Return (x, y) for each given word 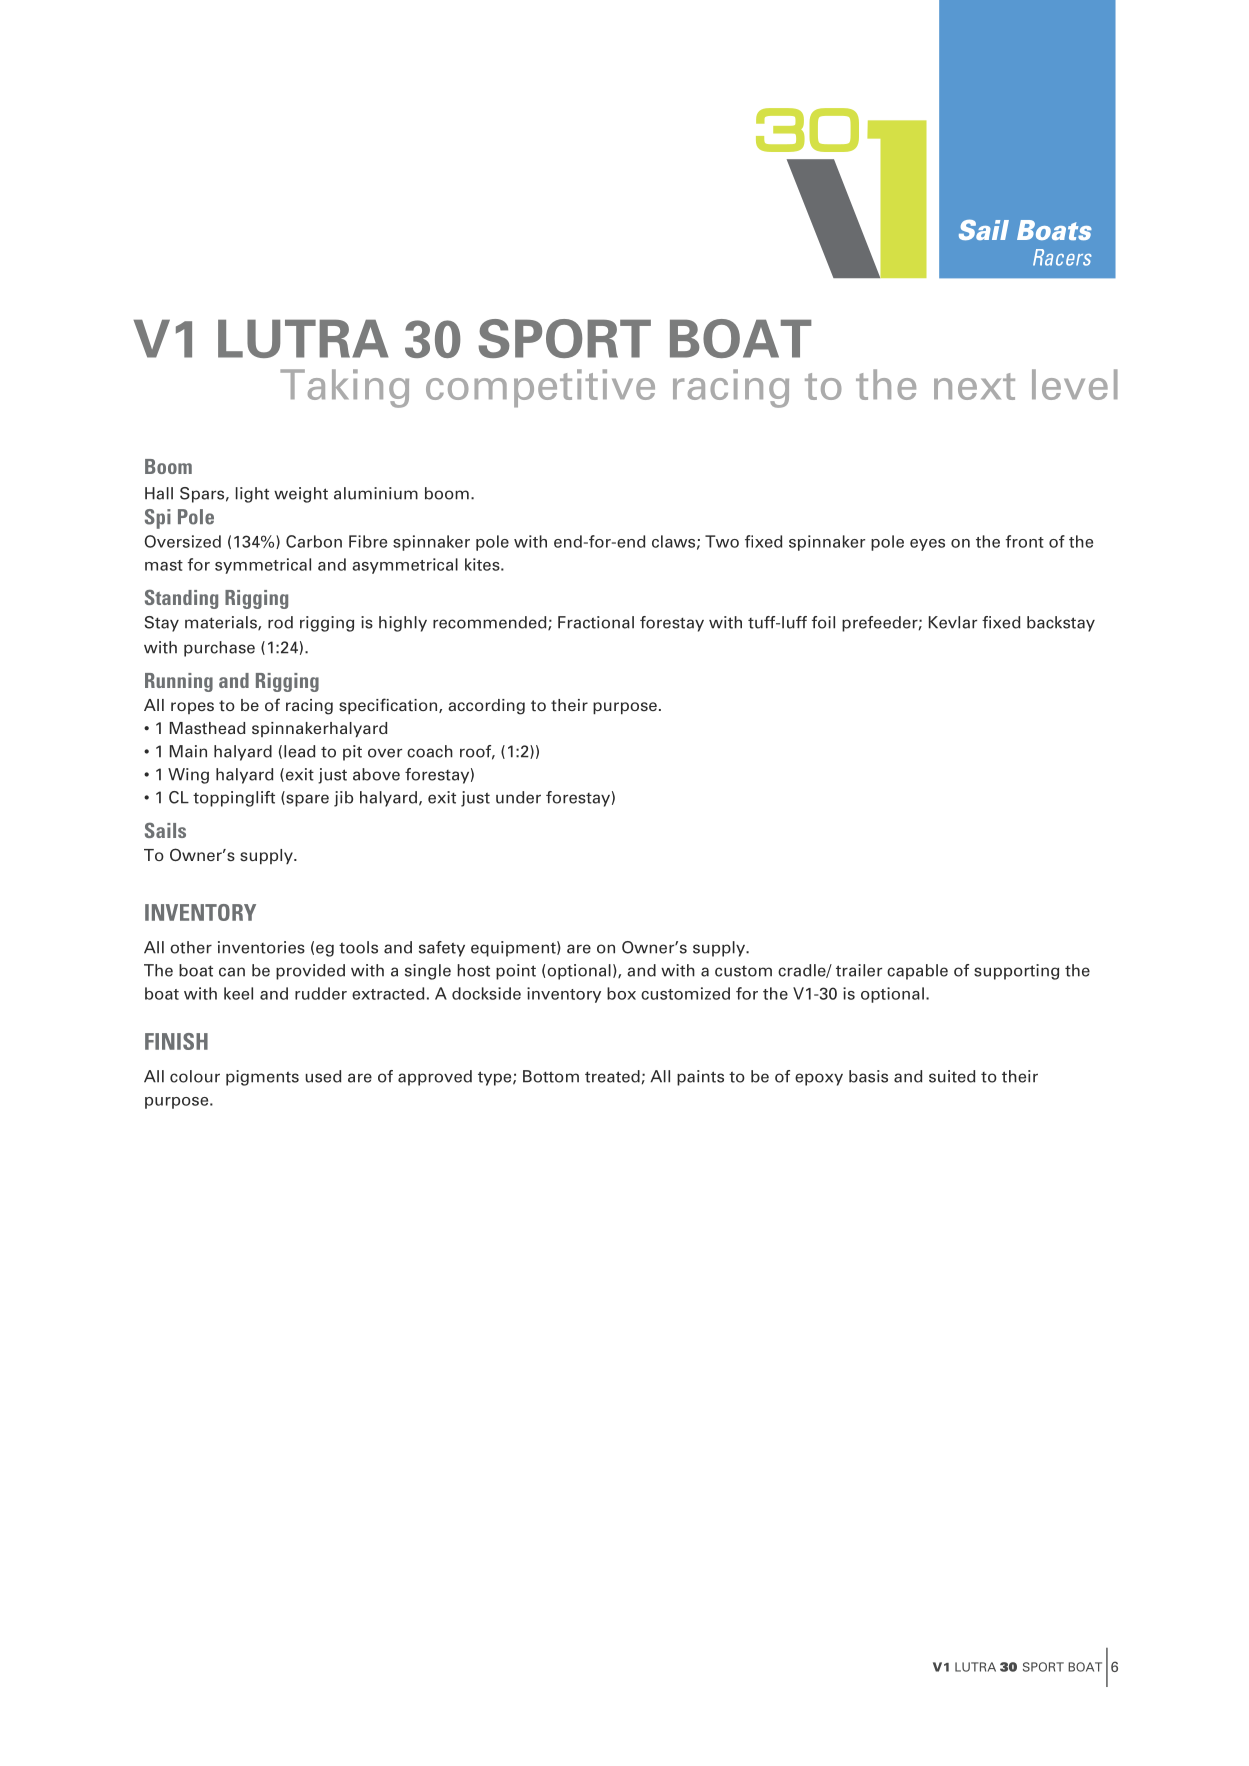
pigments (262, 1078)
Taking (344, 388)
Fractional (596, 622)
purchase (219, 649)
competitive (540, 388)
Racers (1062, 257)
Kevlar (953, 622)
